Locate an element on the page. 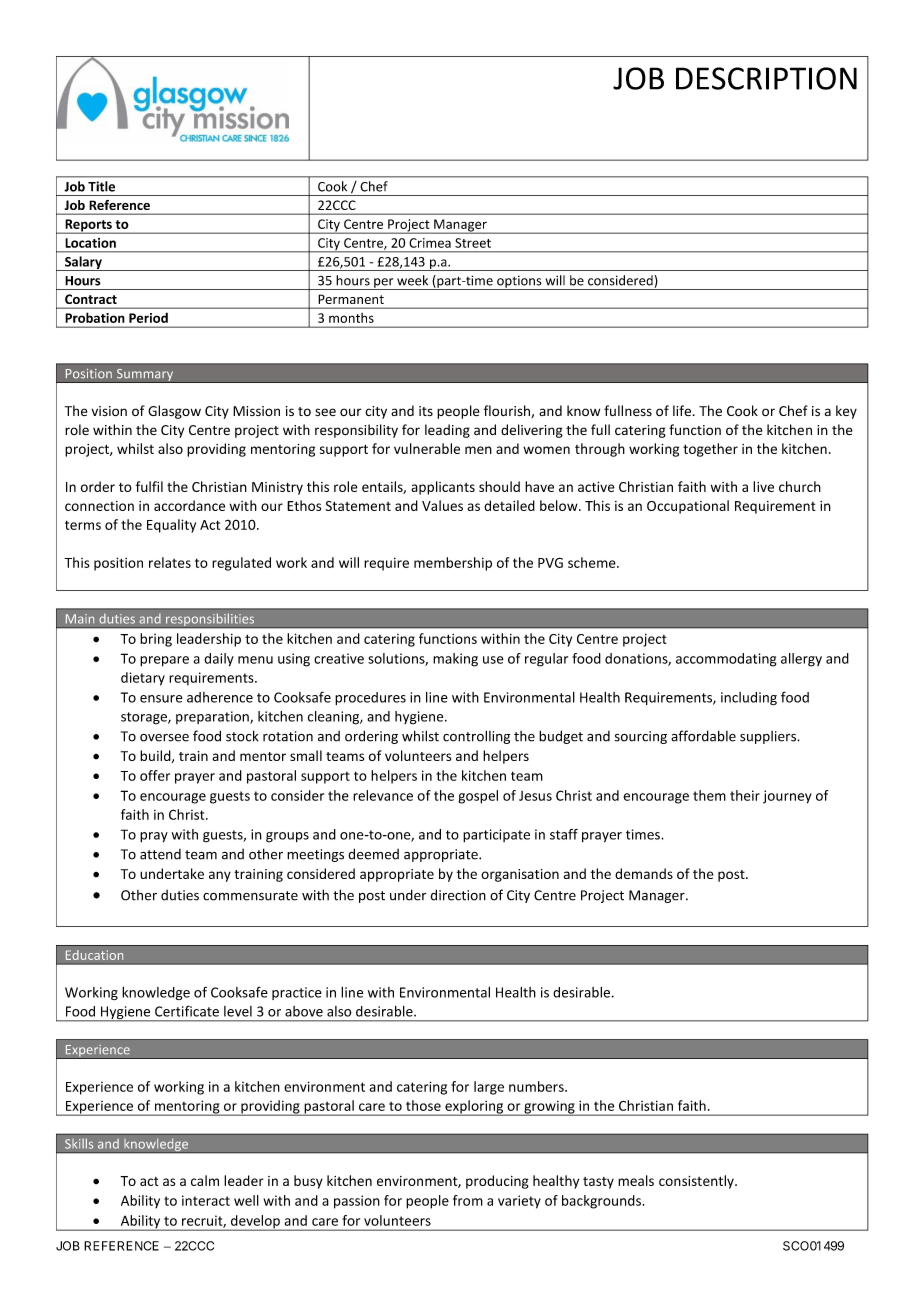  accommodating is located at coordinates (726, 660).
